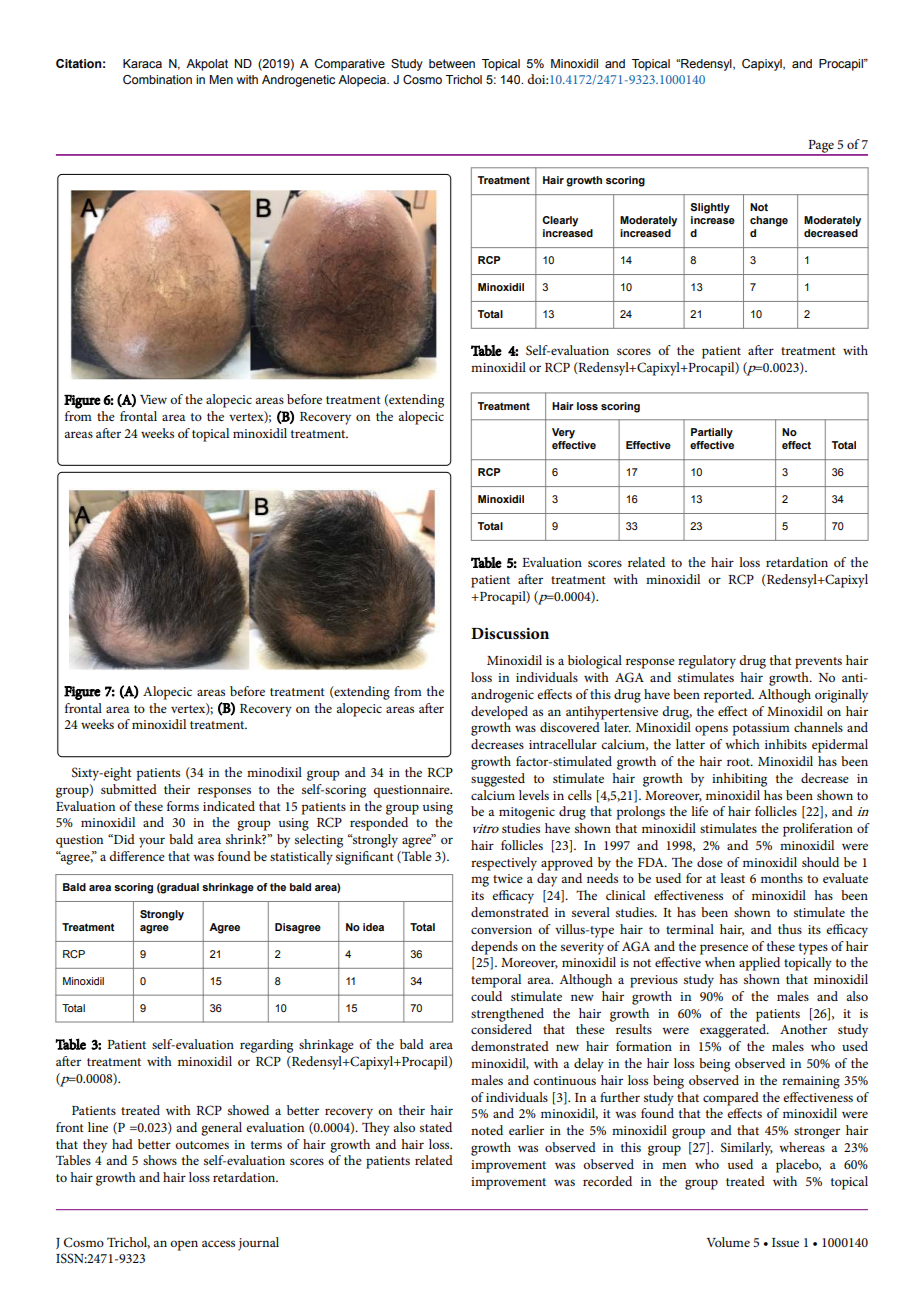  Describe the element at coordinates (821, 147) in the screenshot. I see `Page` at that location.
